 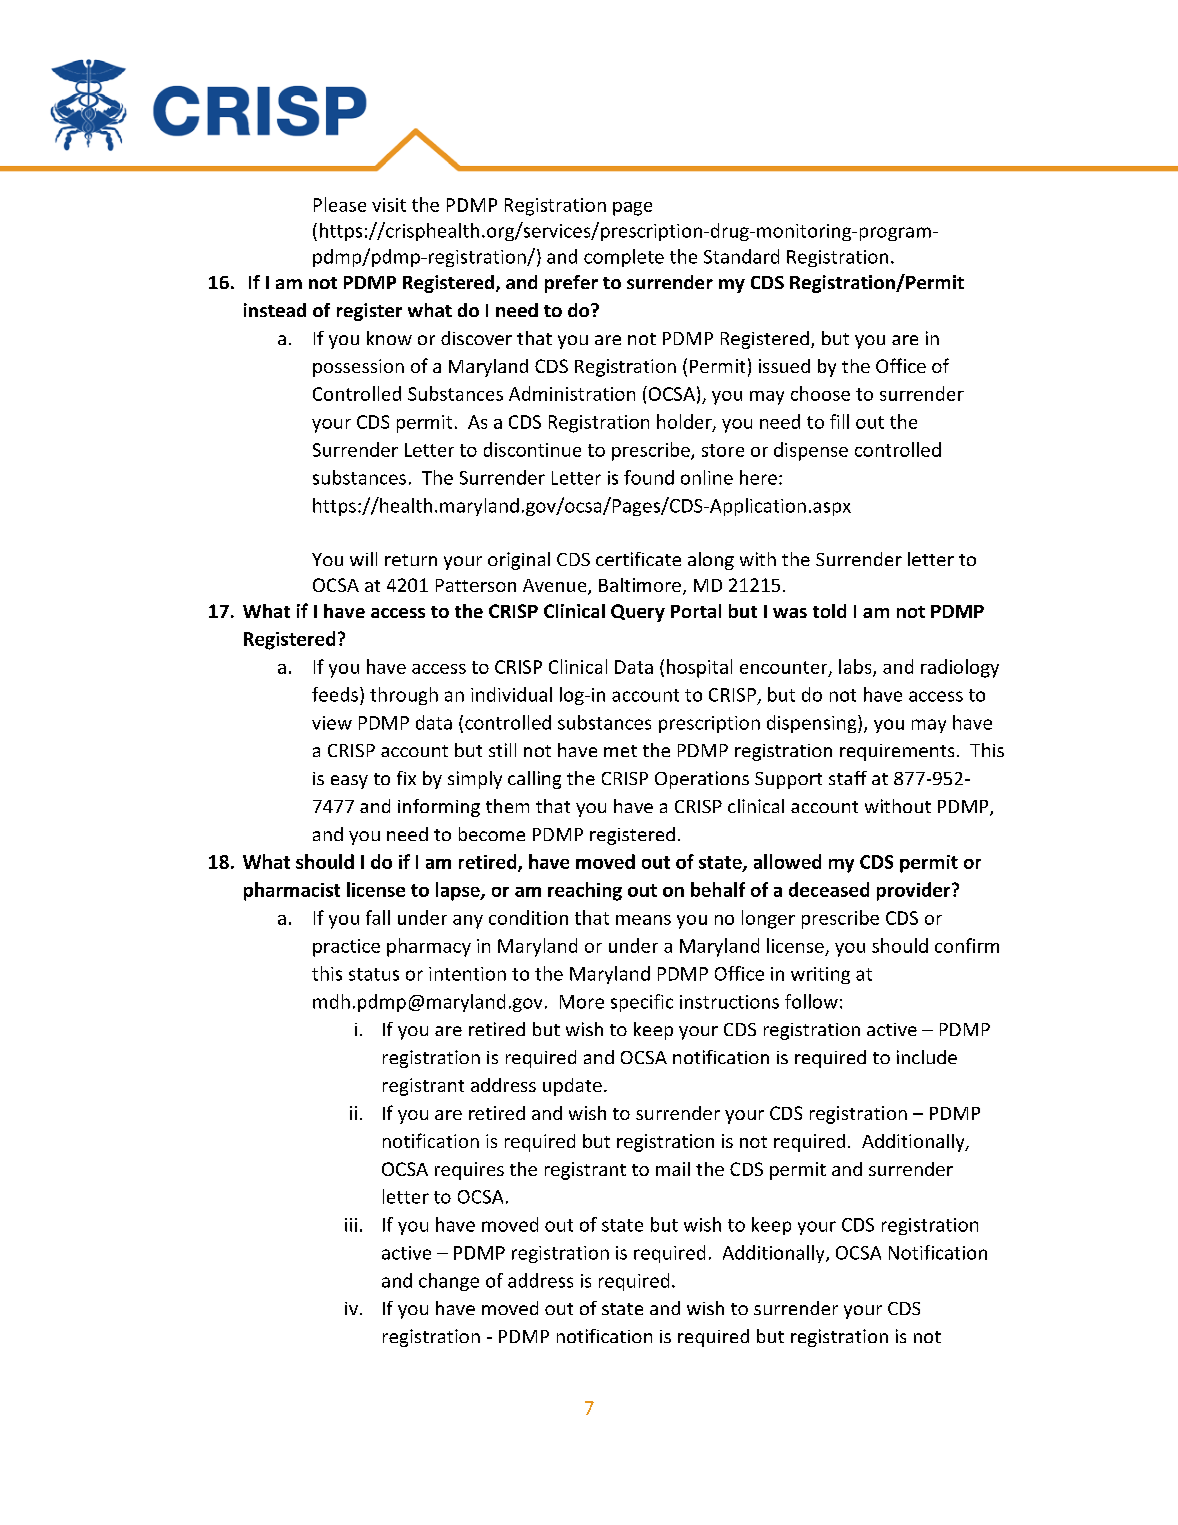 I want to click on Please, so click(x=340, y=204).
